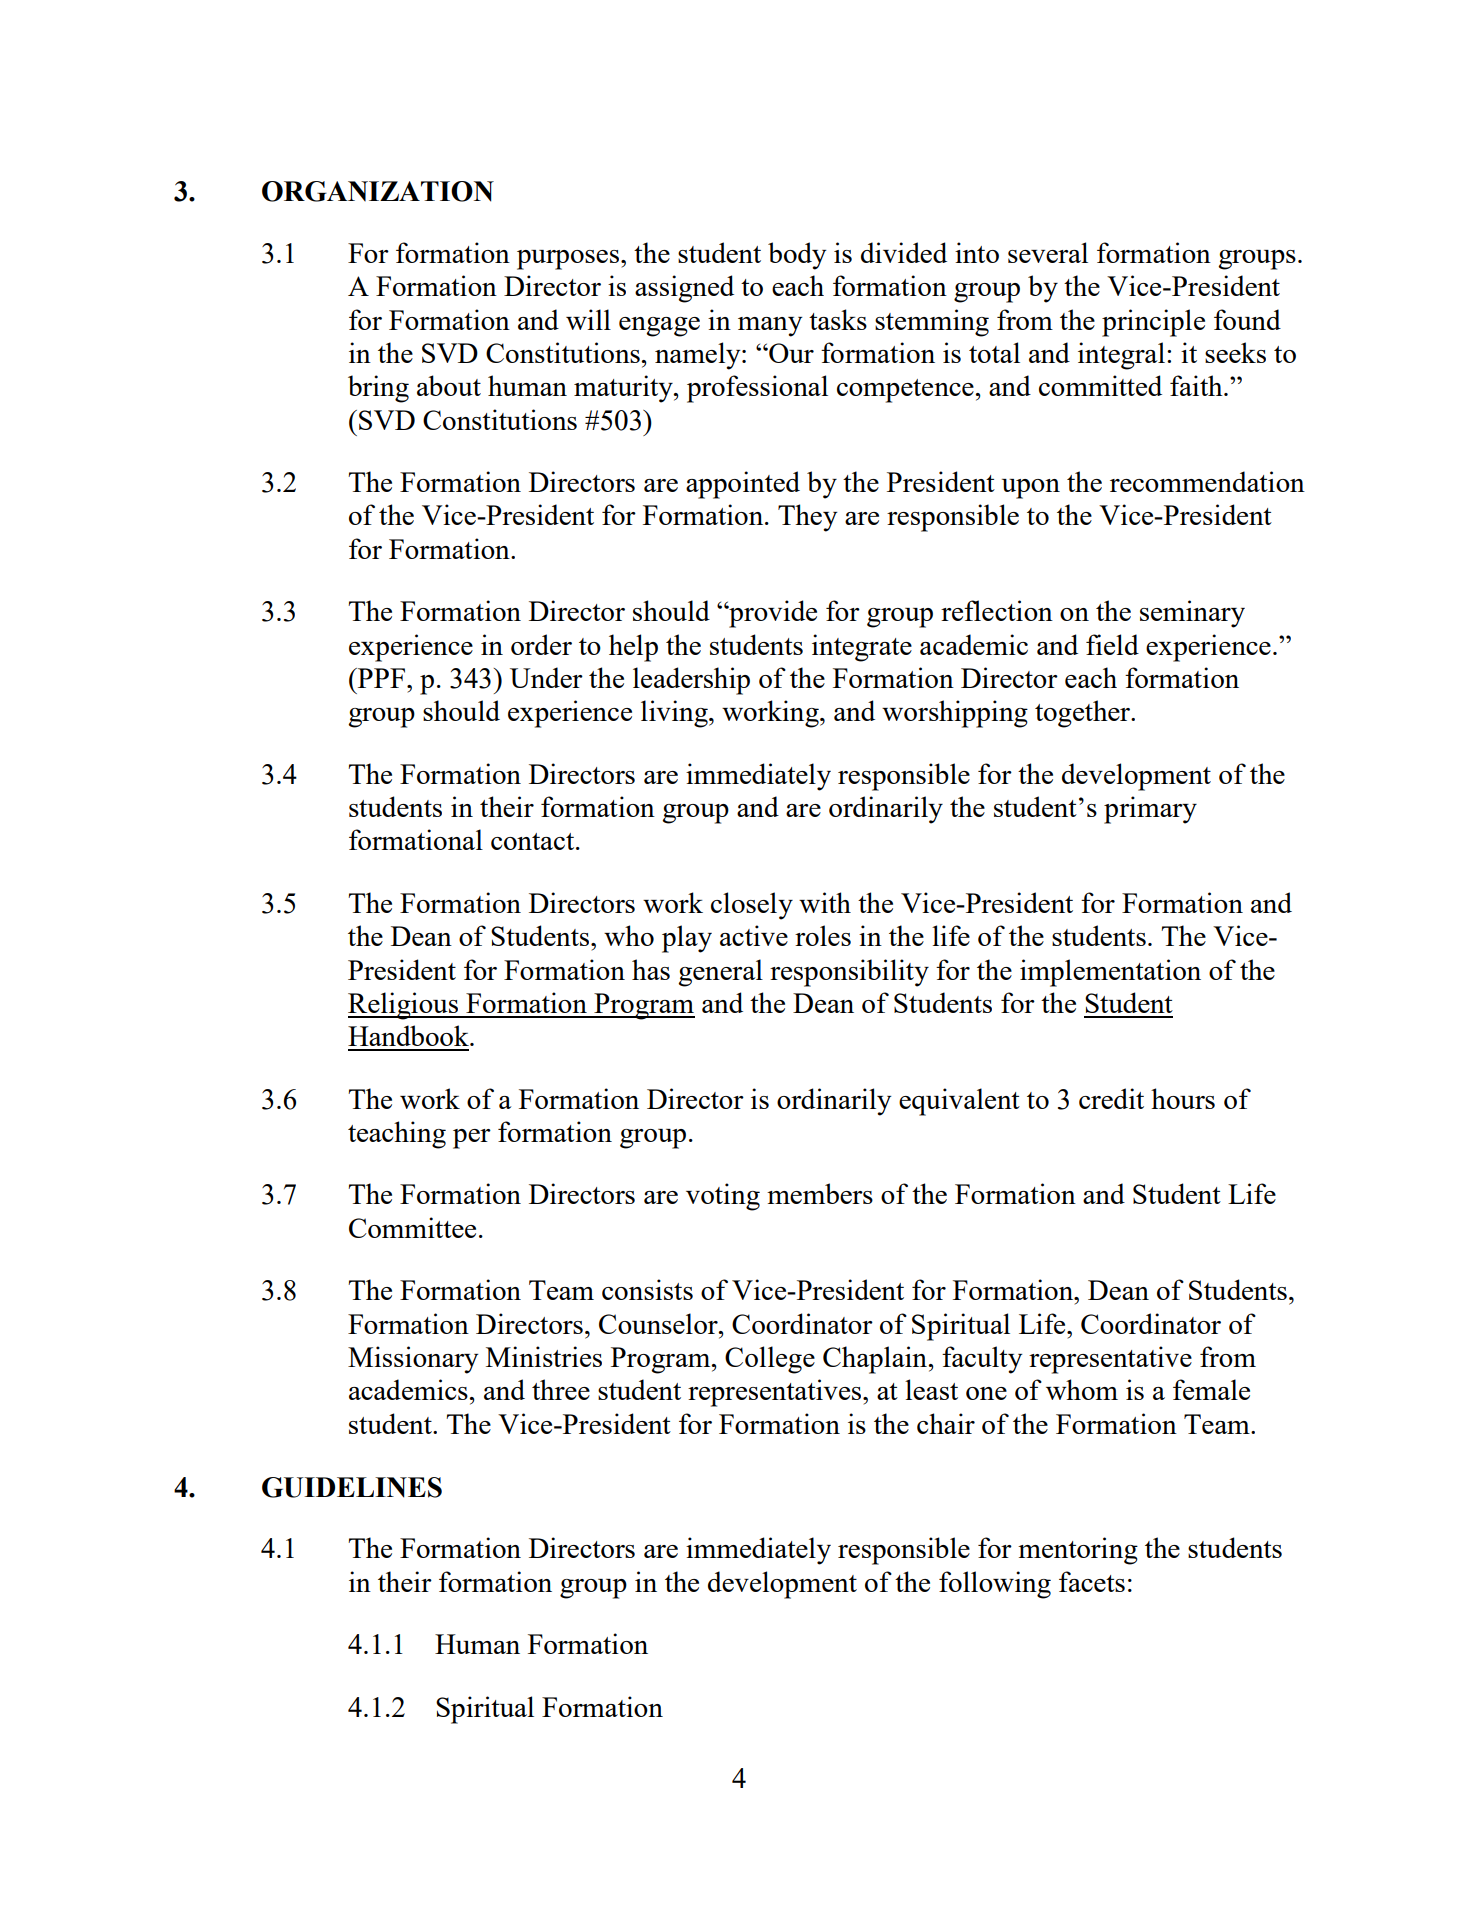 Image resolution: width=1479 pixels, height=1915 pixels. What do you see at coordinates (797, 256) in the image?
I see `body` at bounding box center [797, 256].
